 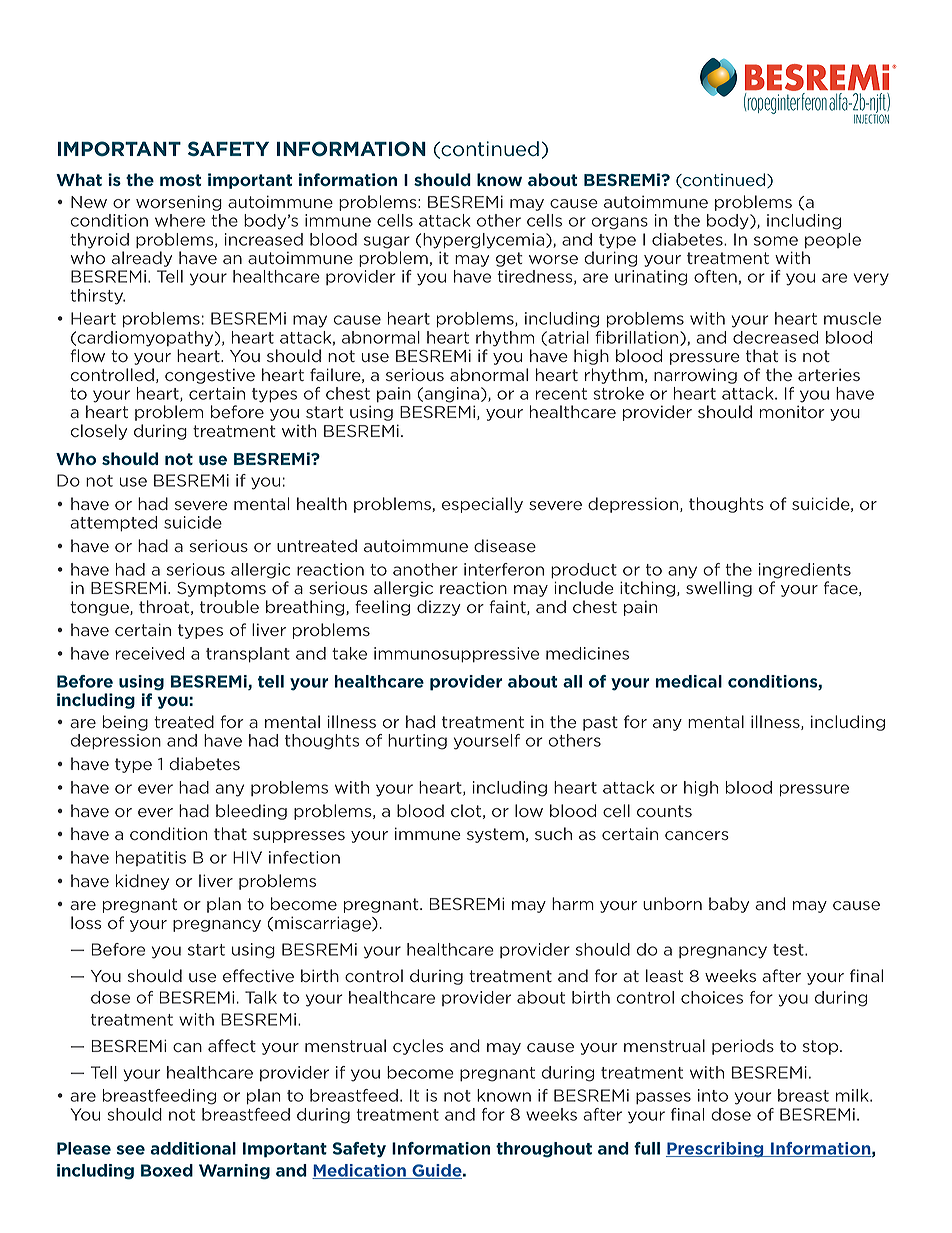 What do you see at coordinates (150, 653) in the page?
I see `received` at bounding box center [150, 653].
